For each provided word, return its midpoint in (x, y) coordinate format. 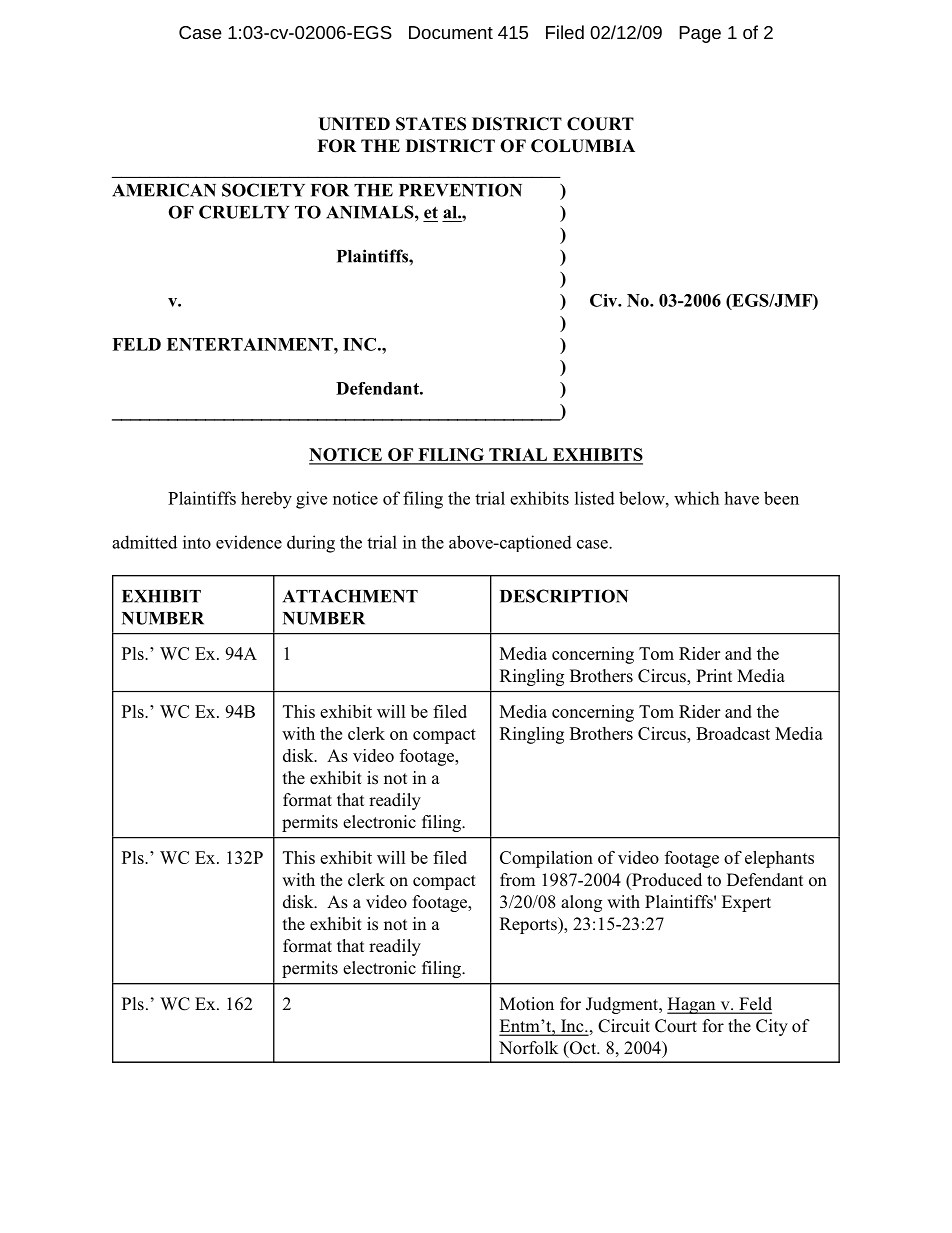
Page (700, 34)
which (696, 498)
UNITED (354, 124)
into (197, 542)
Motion (527, 1004)
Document (451, 32)
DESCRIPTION (564, 596)
